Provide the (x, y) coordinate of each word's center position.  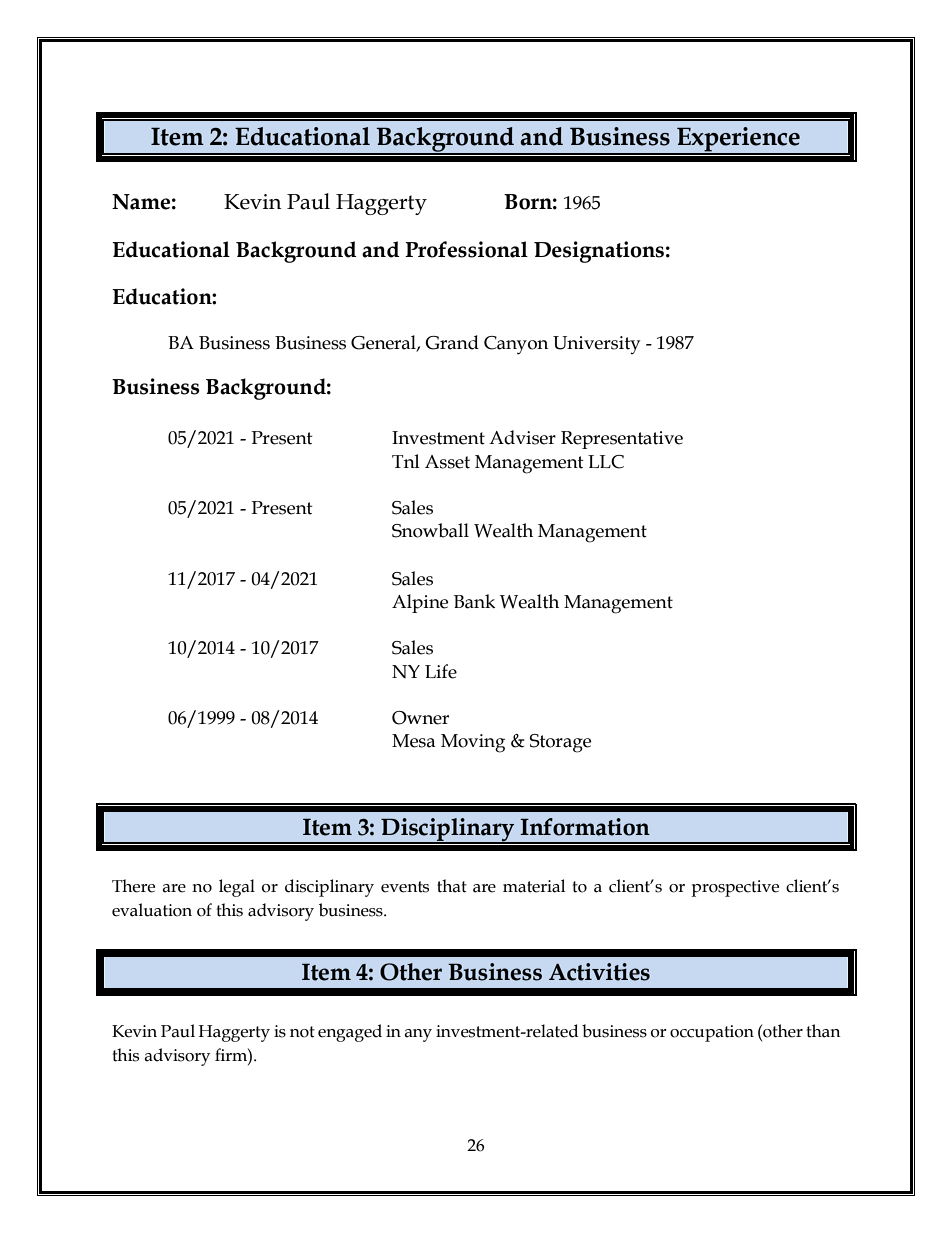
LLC (606, 462)
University (596, 345)
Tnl (406, 461)
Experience (738, 140)
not (302, 1032)
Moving (473, 743)
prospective (735, 888)
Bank (474, 601)
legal (237, 888)
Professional (466, 249)
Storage (560, 743)
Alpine (420, 603)
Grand (452, 342)
